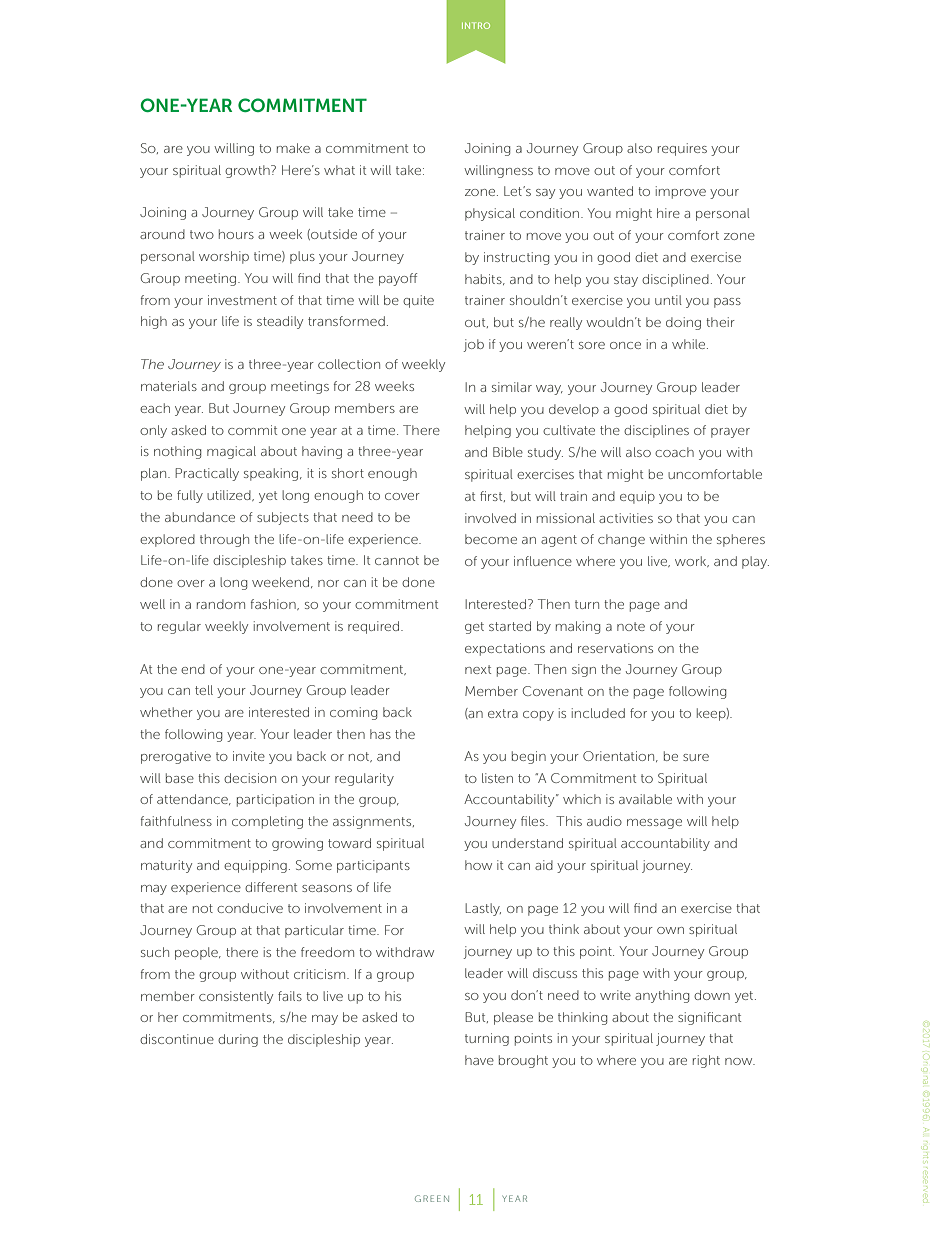 The width and height of the screenshot is (952, 1233). Describe the element at coordinates (476, 25) in the screenshot. I see `INTRO` at that location.
